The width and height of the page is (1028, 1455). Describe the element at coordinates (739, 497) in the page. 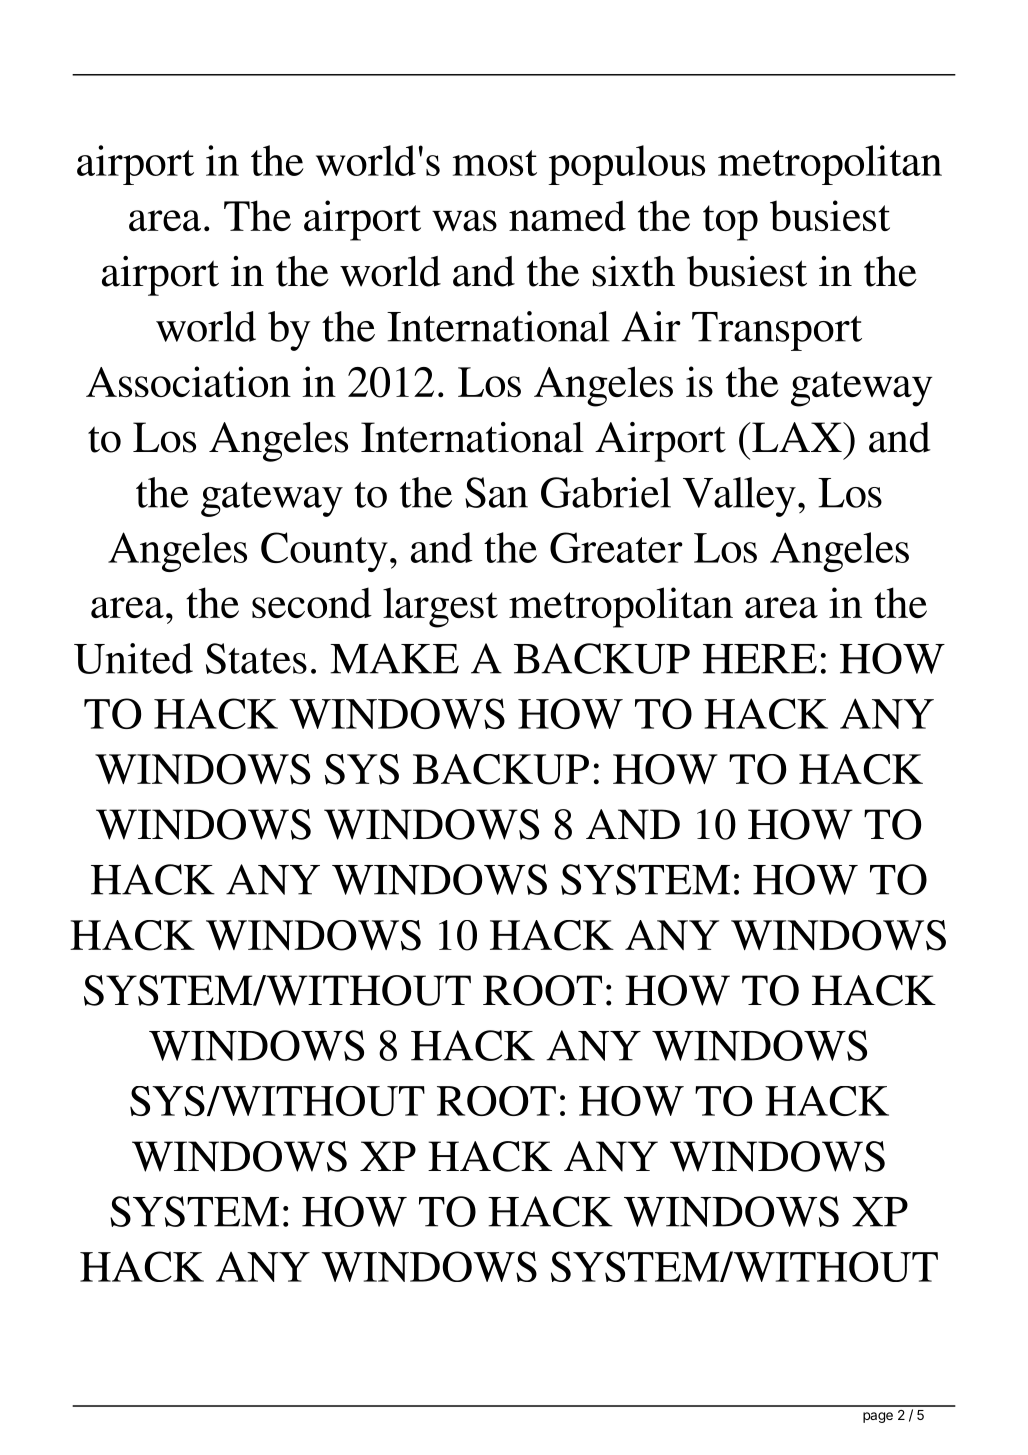

I see `Valley` at that location.
